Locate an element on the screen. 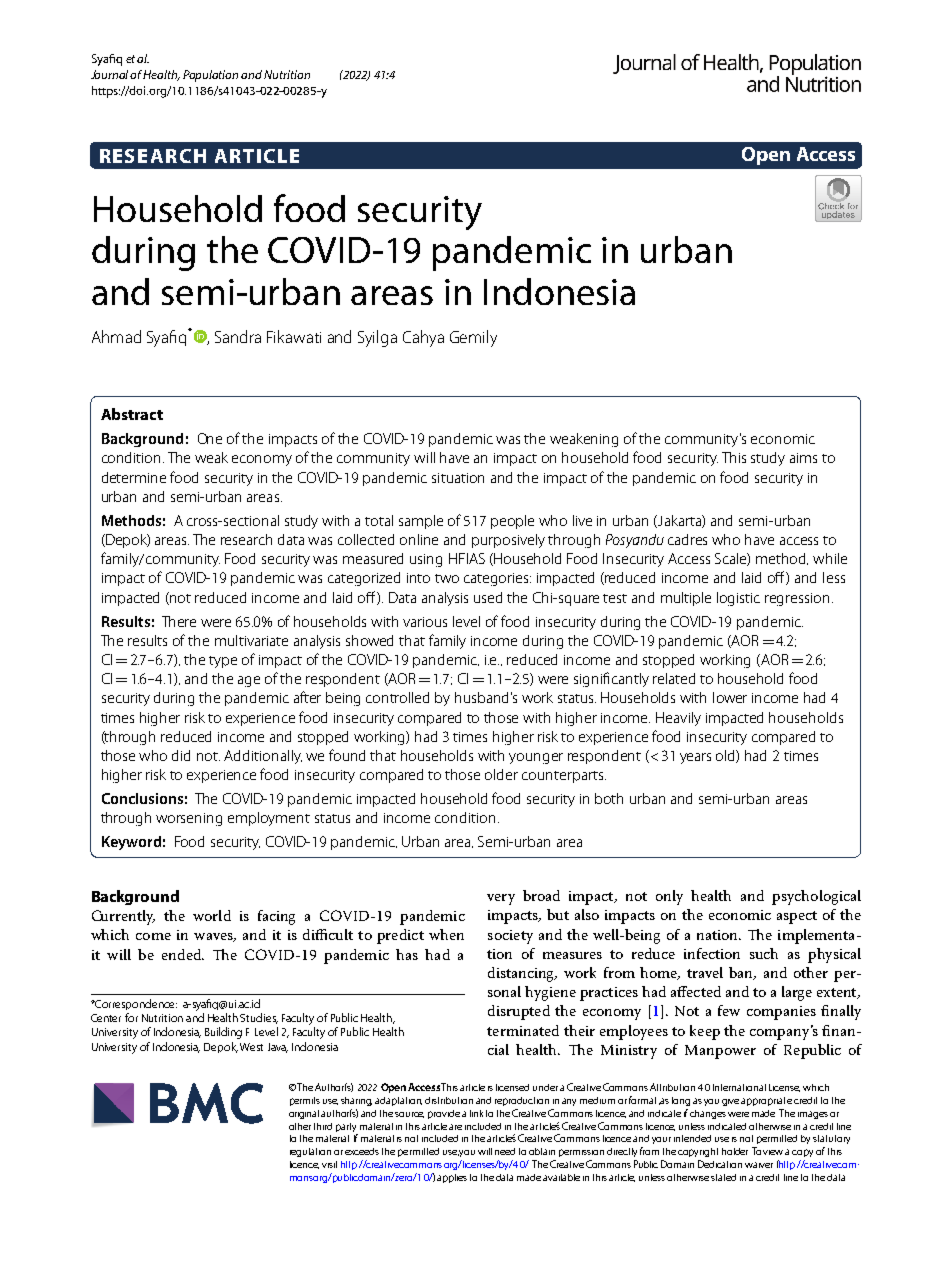 This screenshot has width=952, height=1265. cadres is located at coordinates (687, 539).
